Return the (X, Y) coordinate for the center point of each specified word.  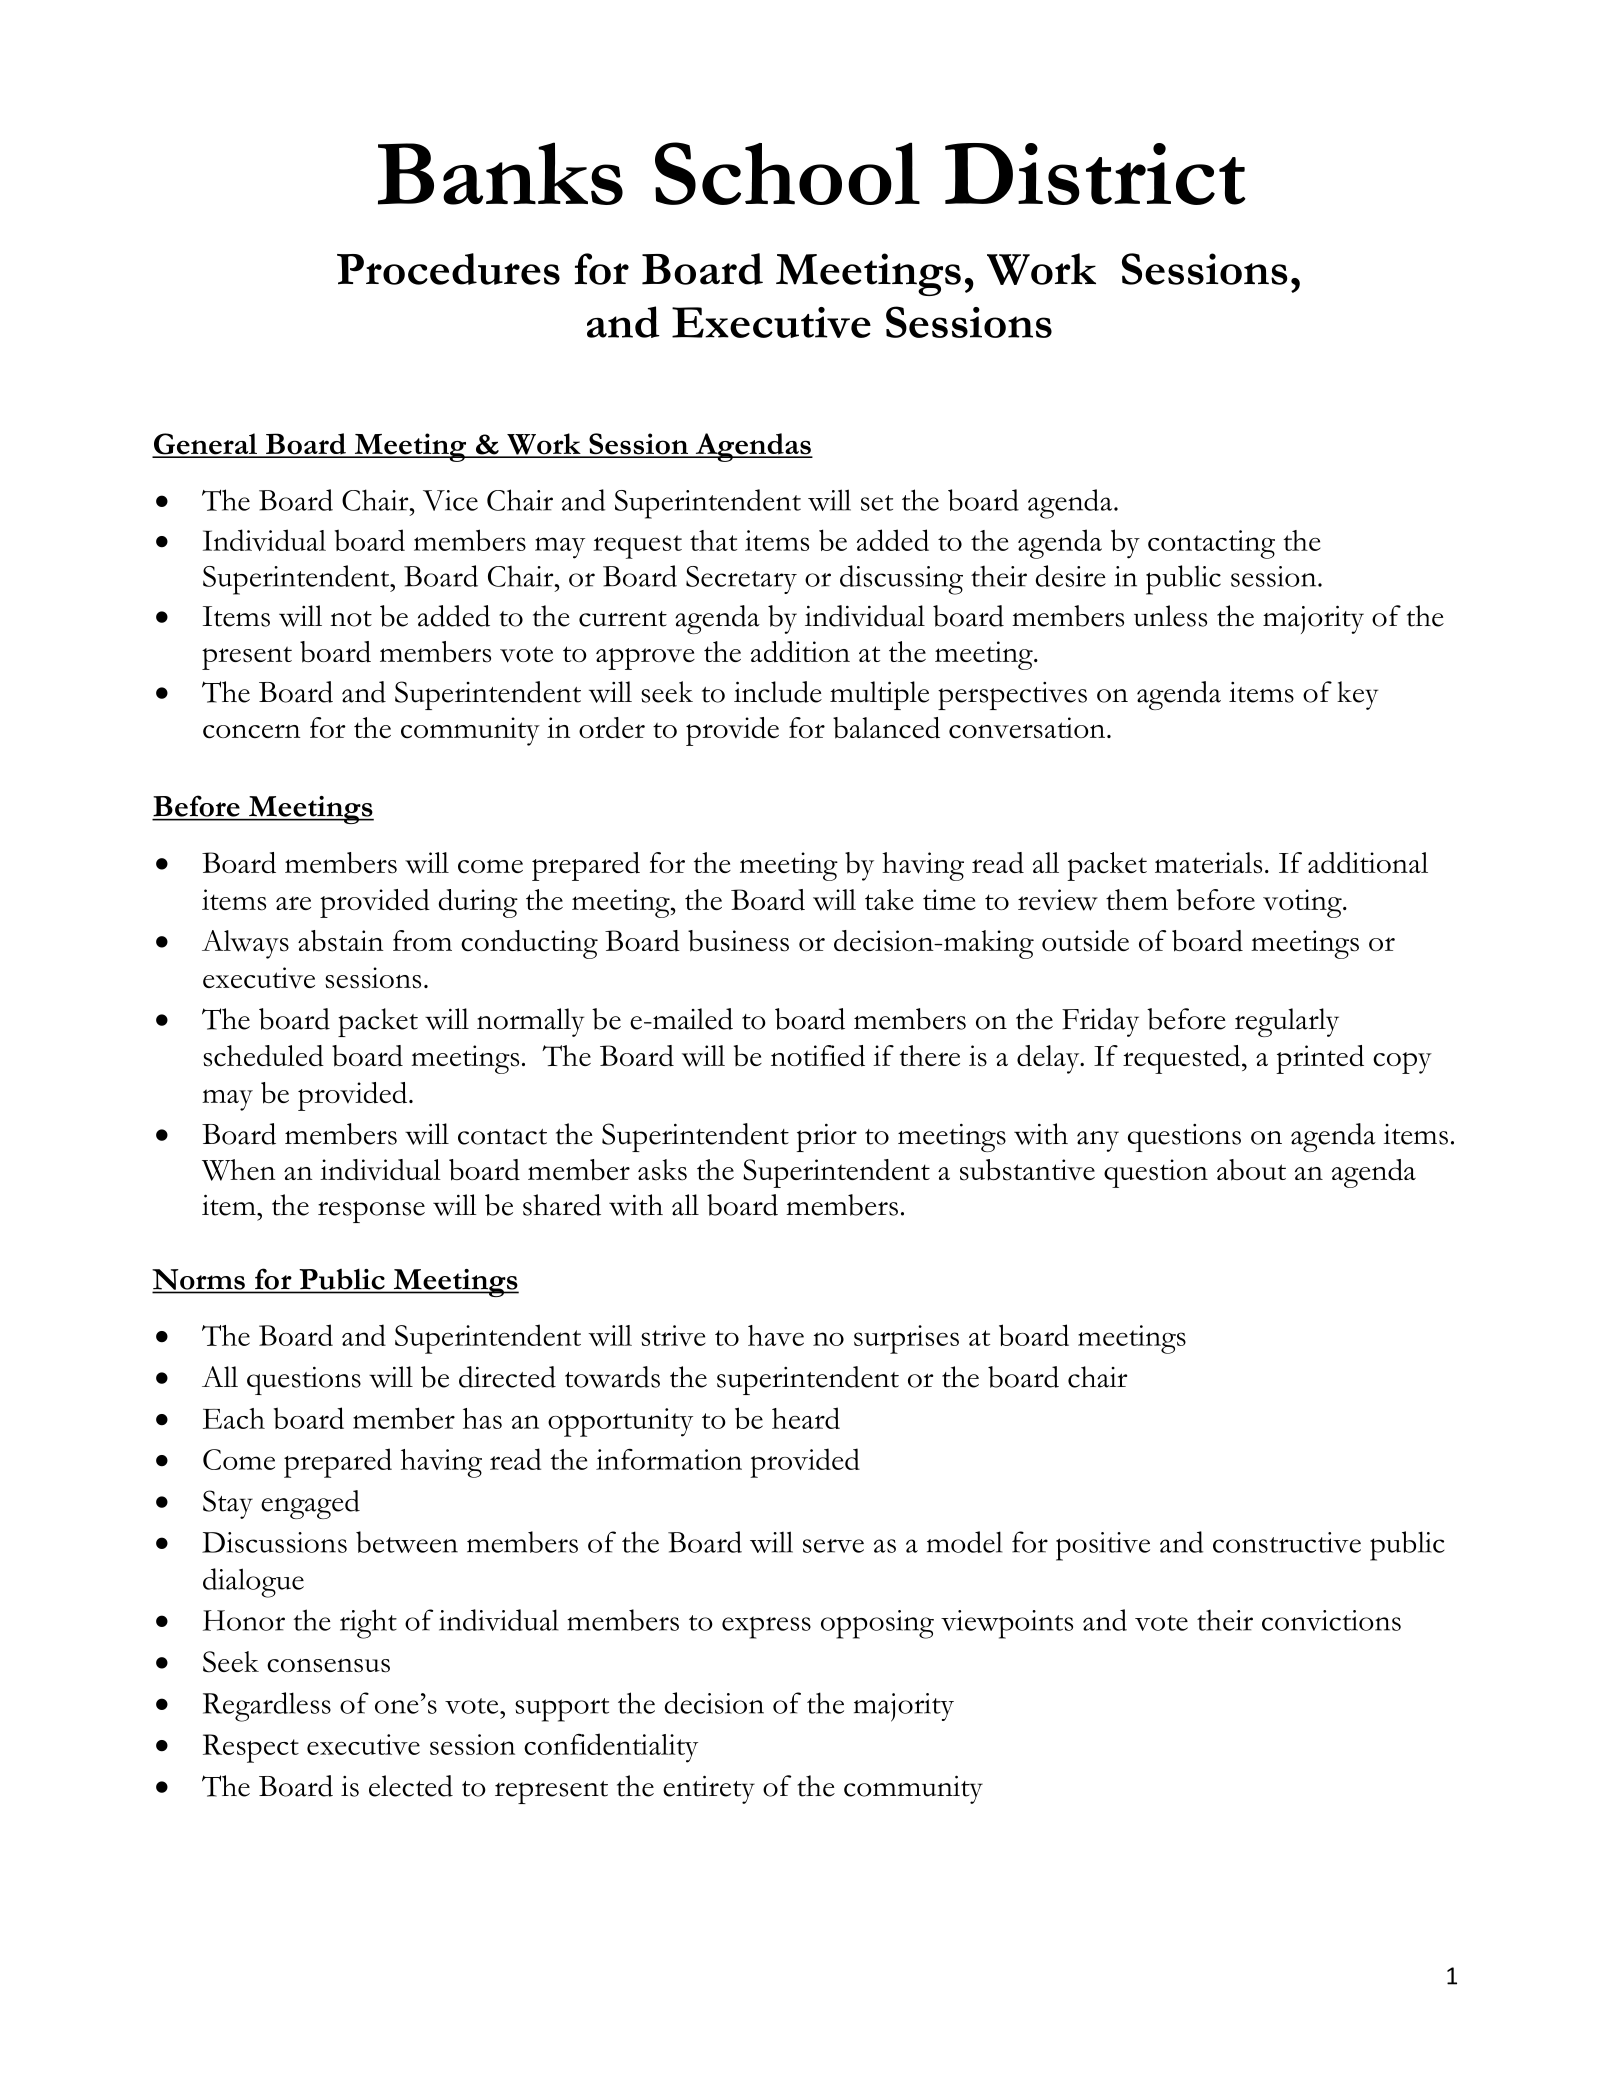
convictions (1331, 1620)
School (787, 173)
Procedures (448, 269)
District (1095, 174)
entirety (709, 1789)
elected (411, 1786)
